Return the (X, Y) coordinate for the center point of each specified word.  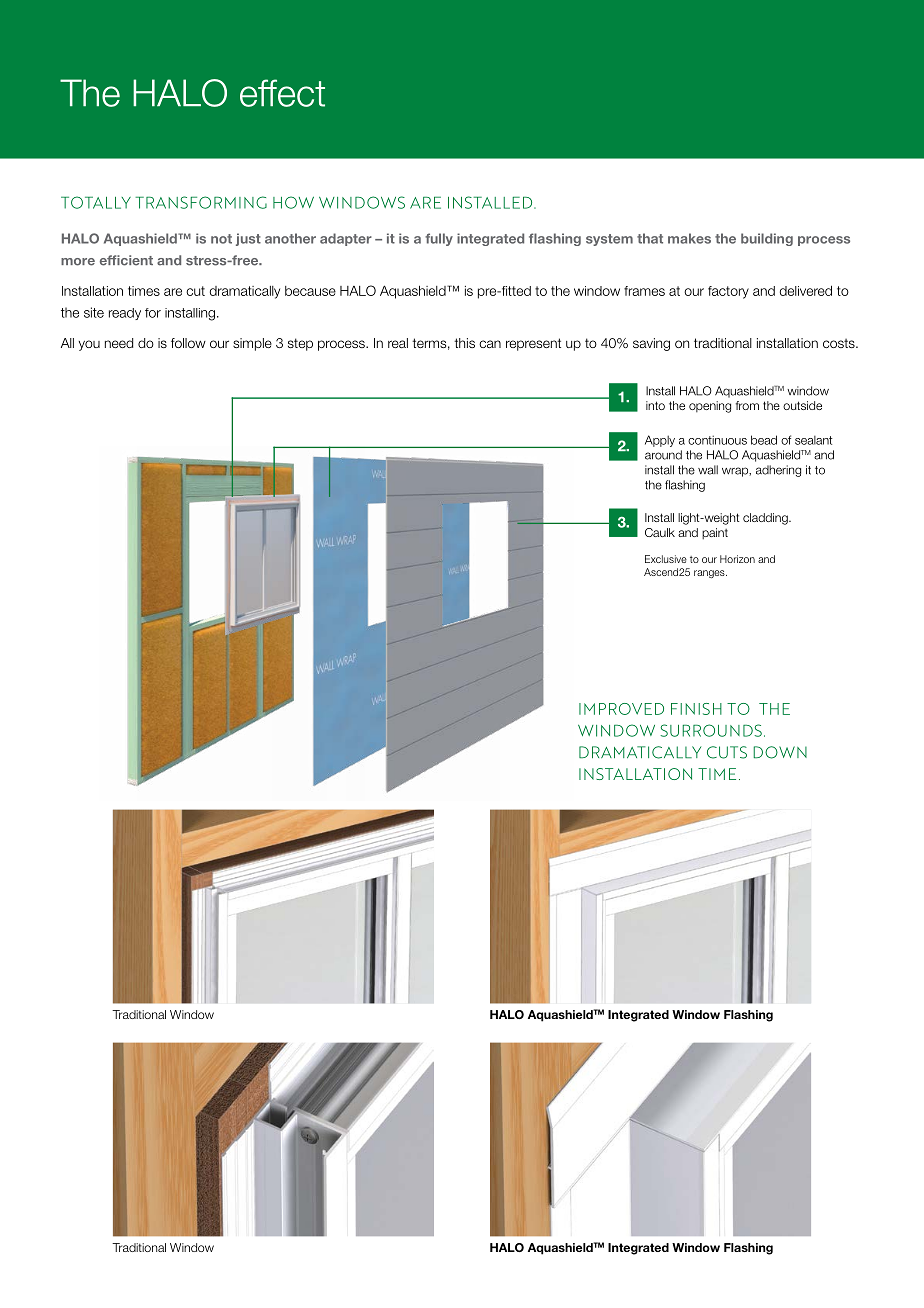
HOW (293, 202)
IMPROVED (621, 709)
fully (439, 239)
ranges (710, 574)
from (747, 405)
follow (188, 343)
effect (282, 93)
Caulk (660, 532)
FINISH (696, 709)
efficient (126, 260)
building (767, 239)
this (464, 343)
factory (728, 292)
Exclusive (666, 559)
